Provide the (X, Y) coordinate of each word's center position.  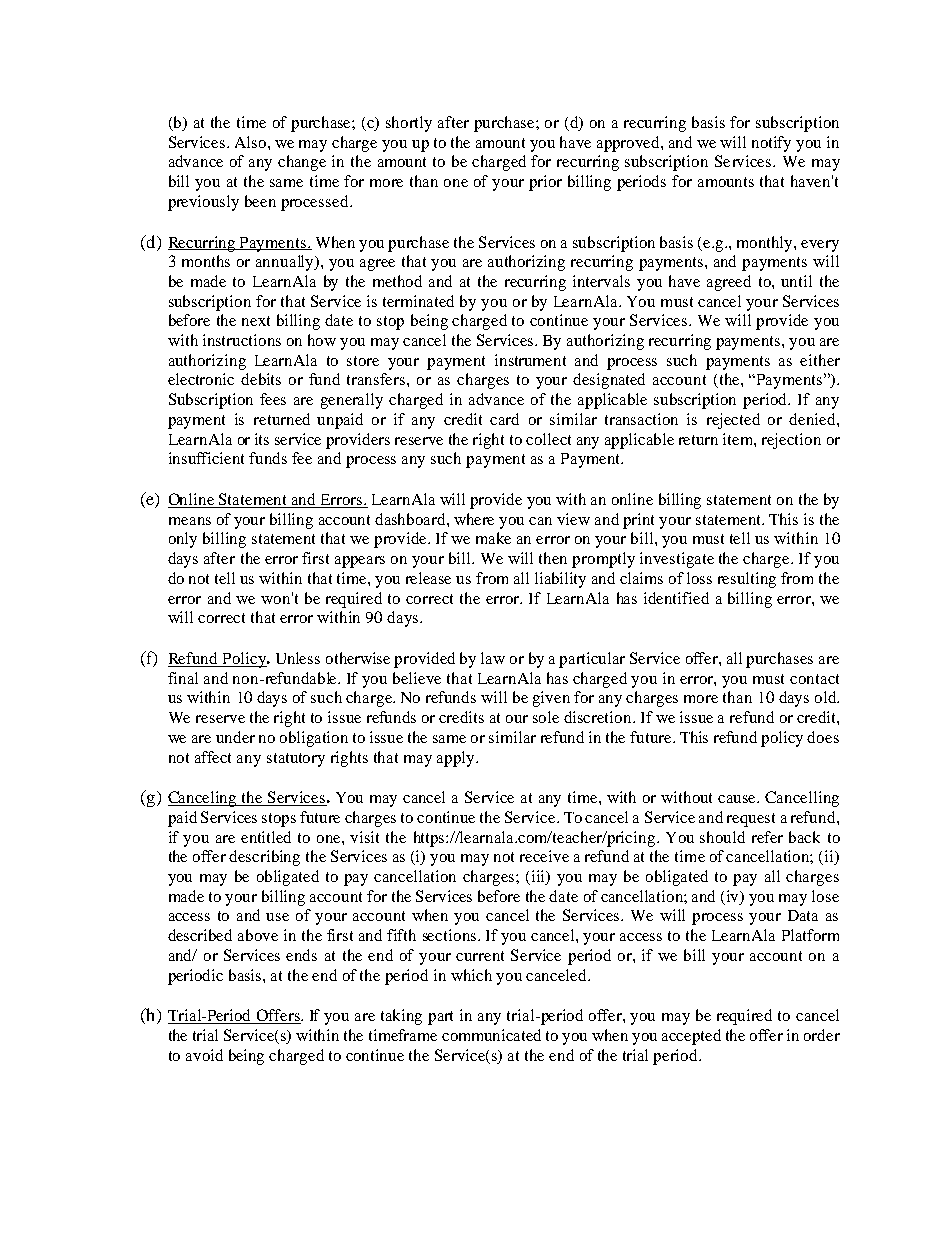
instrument (530, 360)
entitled (266, 837)
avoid (204, 1055)
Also (252, 142)
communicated (491, 1035)
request (751, 820)
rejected (733, 421)
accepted (691, 1037)
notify (771, 144)
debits (261, 379)
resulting (747, 580)
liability (560, 580)
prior (545, 183)
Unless (298, 658)
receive (544, 856)
